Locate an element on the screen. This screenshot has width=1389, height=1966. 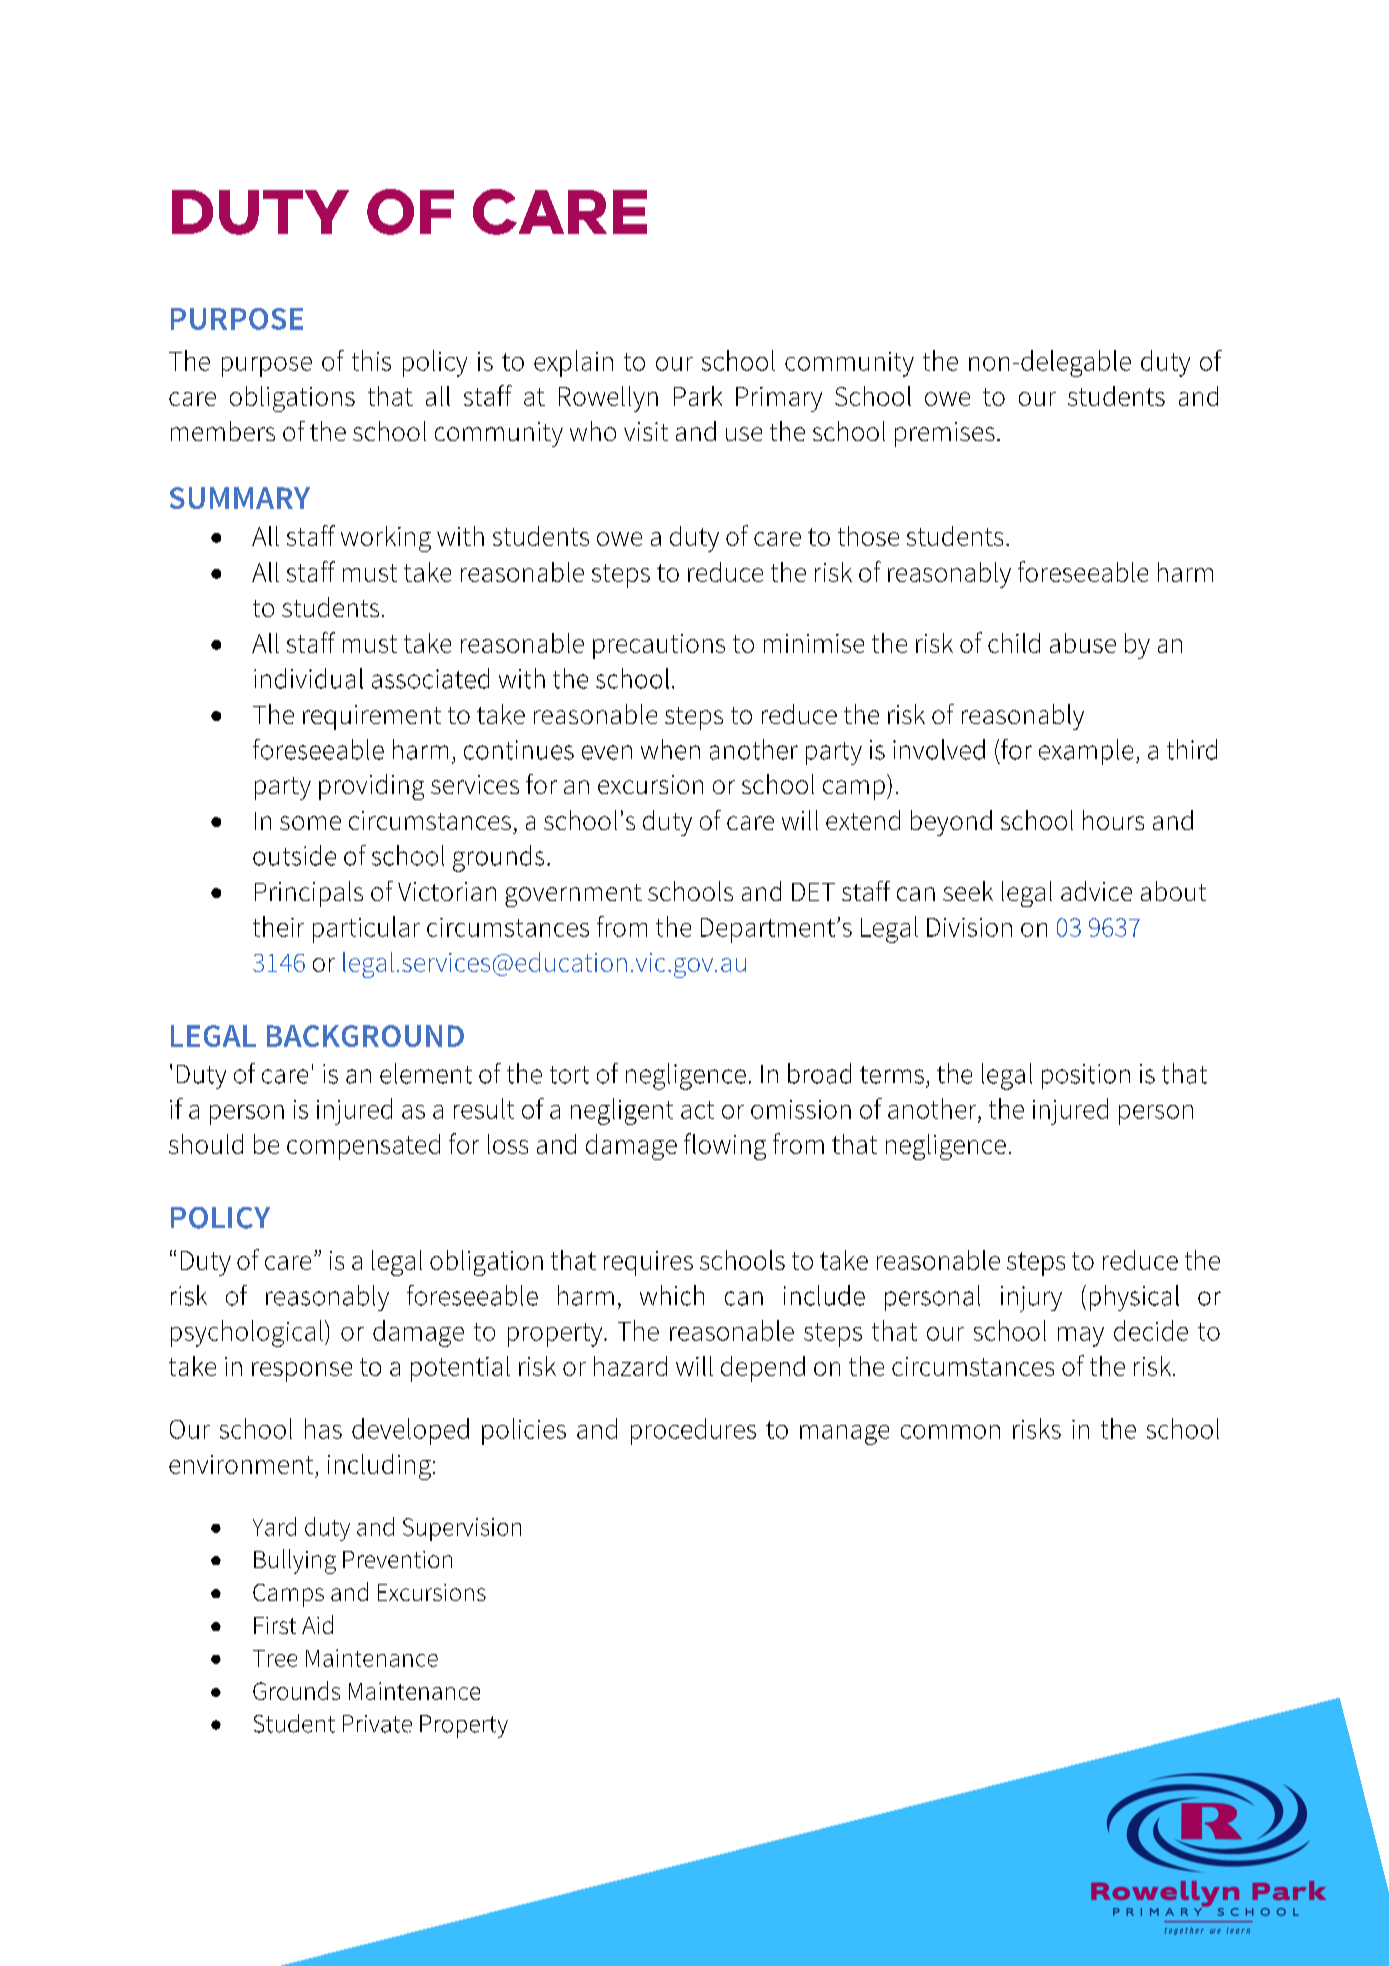
response is located at coordinates (302, 1372).
